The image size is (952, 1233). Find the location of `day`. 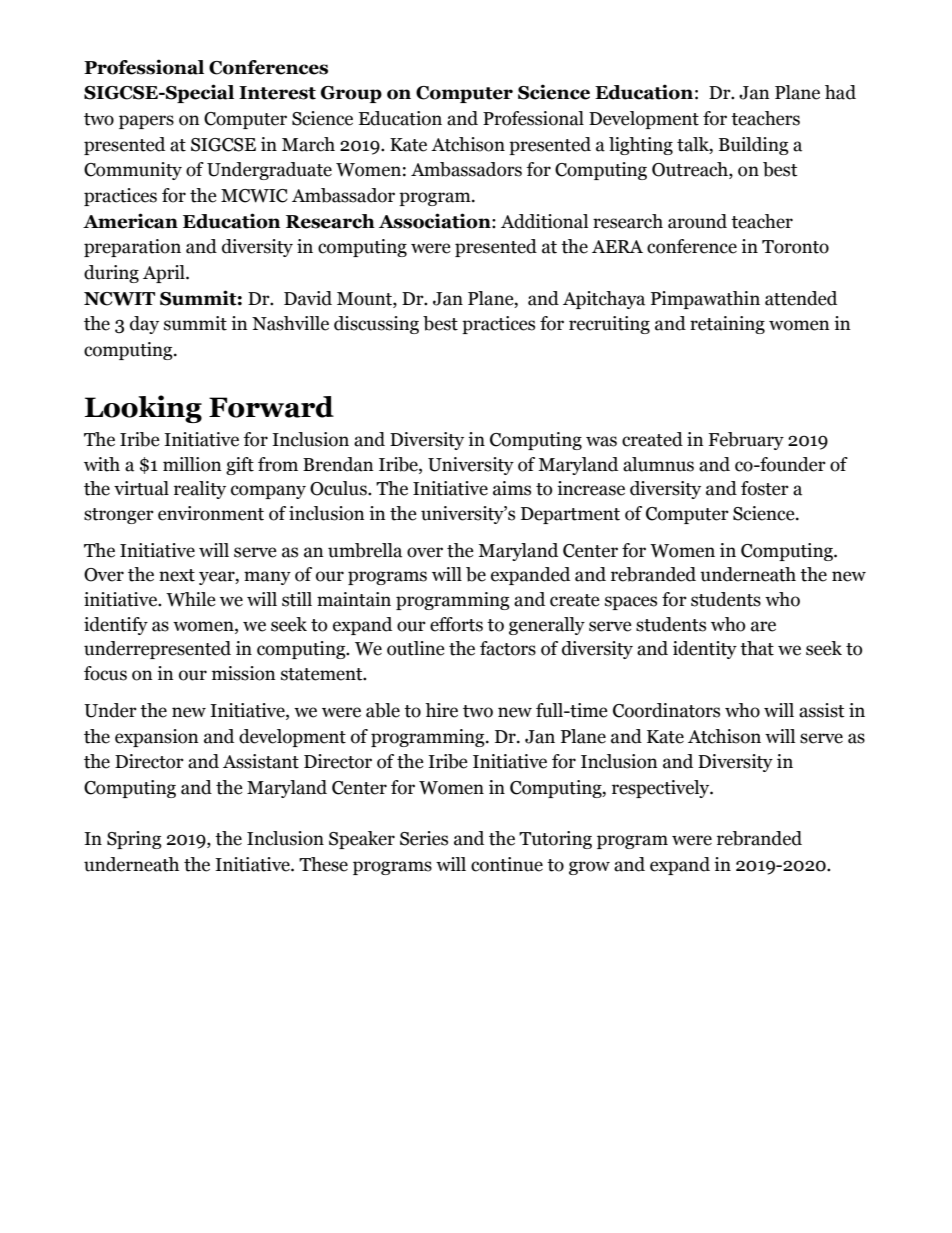

day is located at coordinates (144, 325).
